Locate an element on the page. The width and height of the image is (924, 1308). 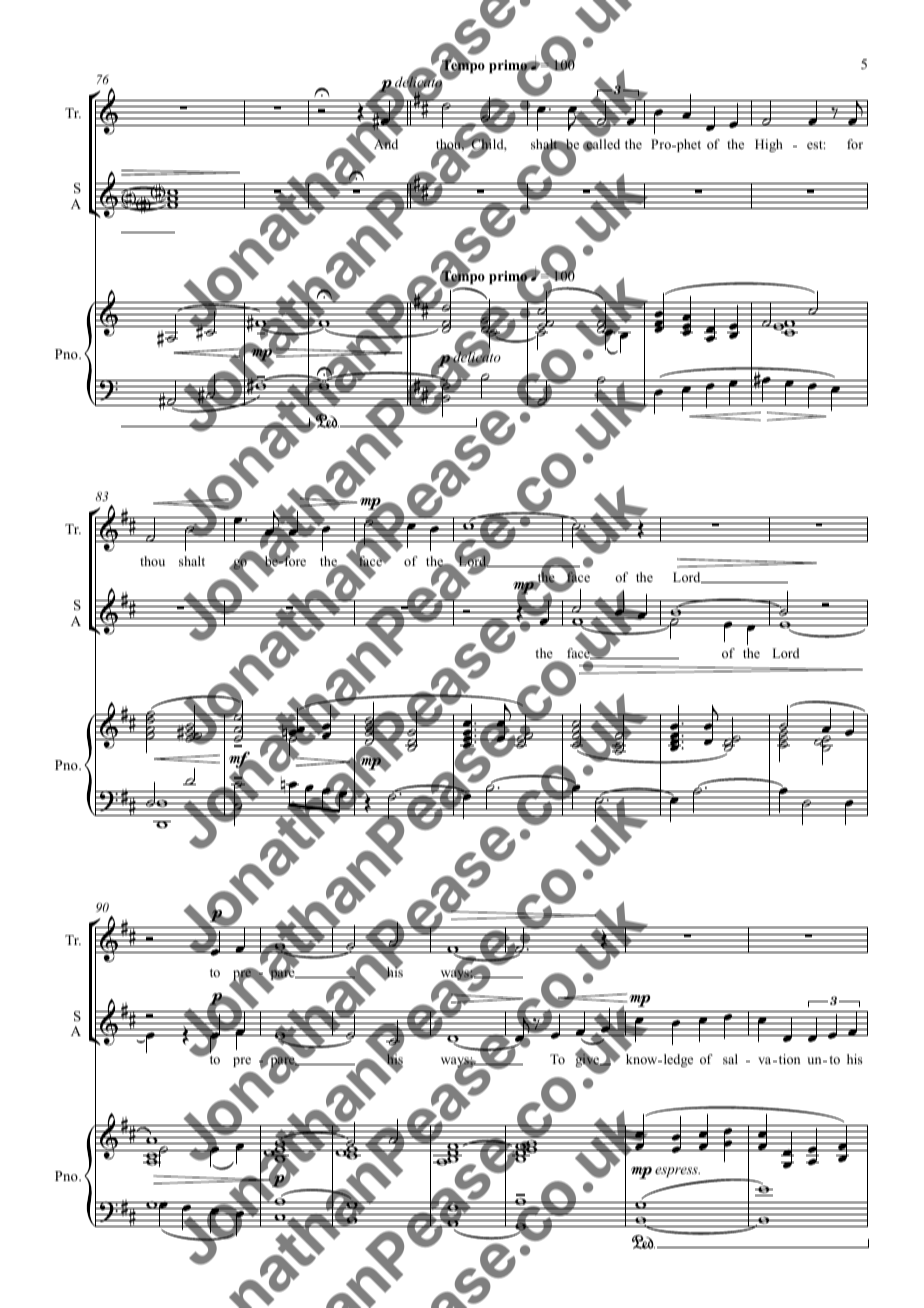
know is located at coordinates (643, 1059).
